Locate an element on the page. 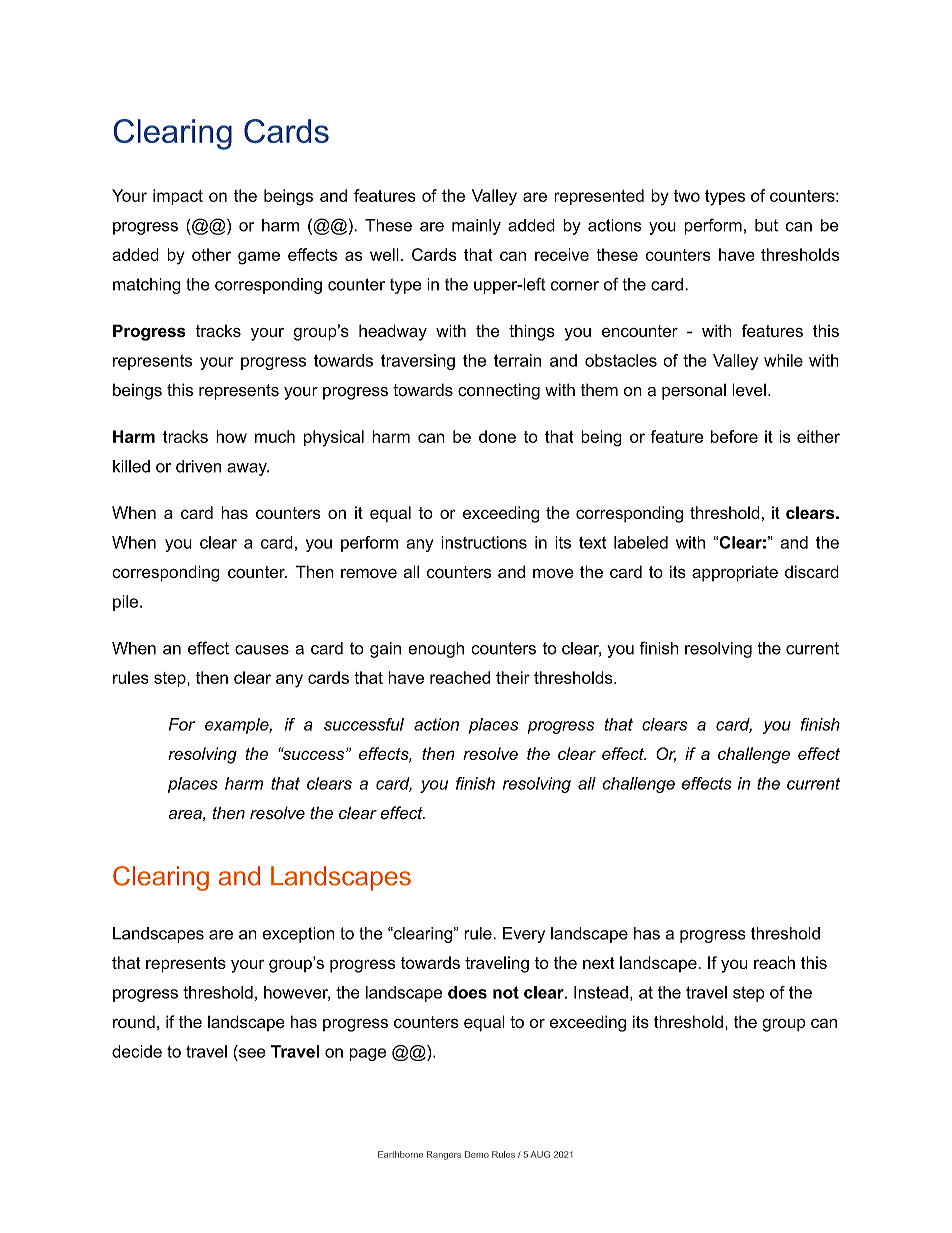 This document has width=952, height=1233. decide is located at coordinates (137, 1051).
